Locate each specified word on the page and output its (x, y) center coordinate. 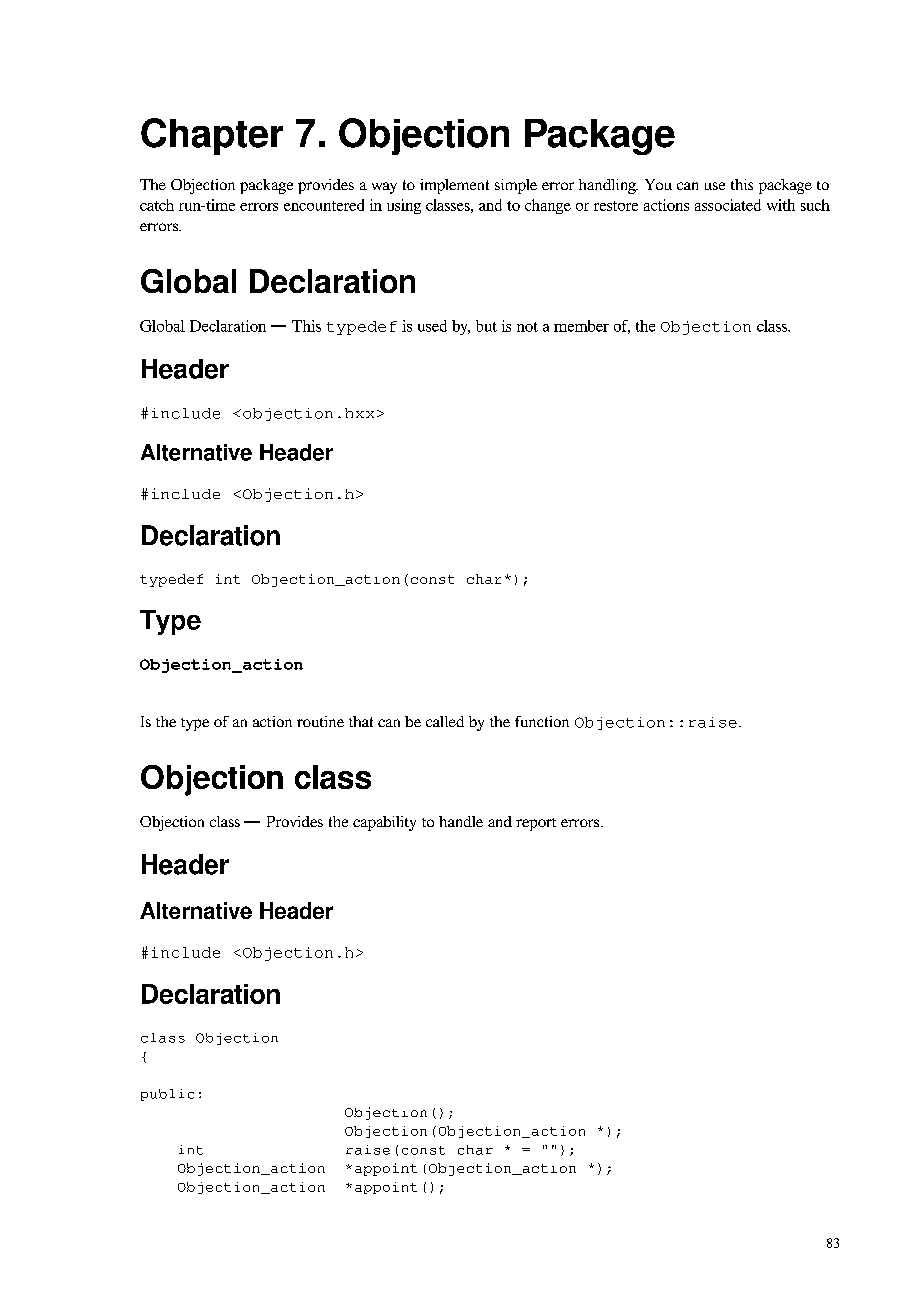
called (445, 721)
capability (384, 823)
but (486, 326)
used (432, 326)
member (581, 326)
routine (320, 721)
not (527, 327)
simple (516, 186)
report (536, 824)
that (361, 721)
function (542, 721)
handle (461, 821)
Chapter (212, 136)
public (167, 1095)
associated (728, 205)
